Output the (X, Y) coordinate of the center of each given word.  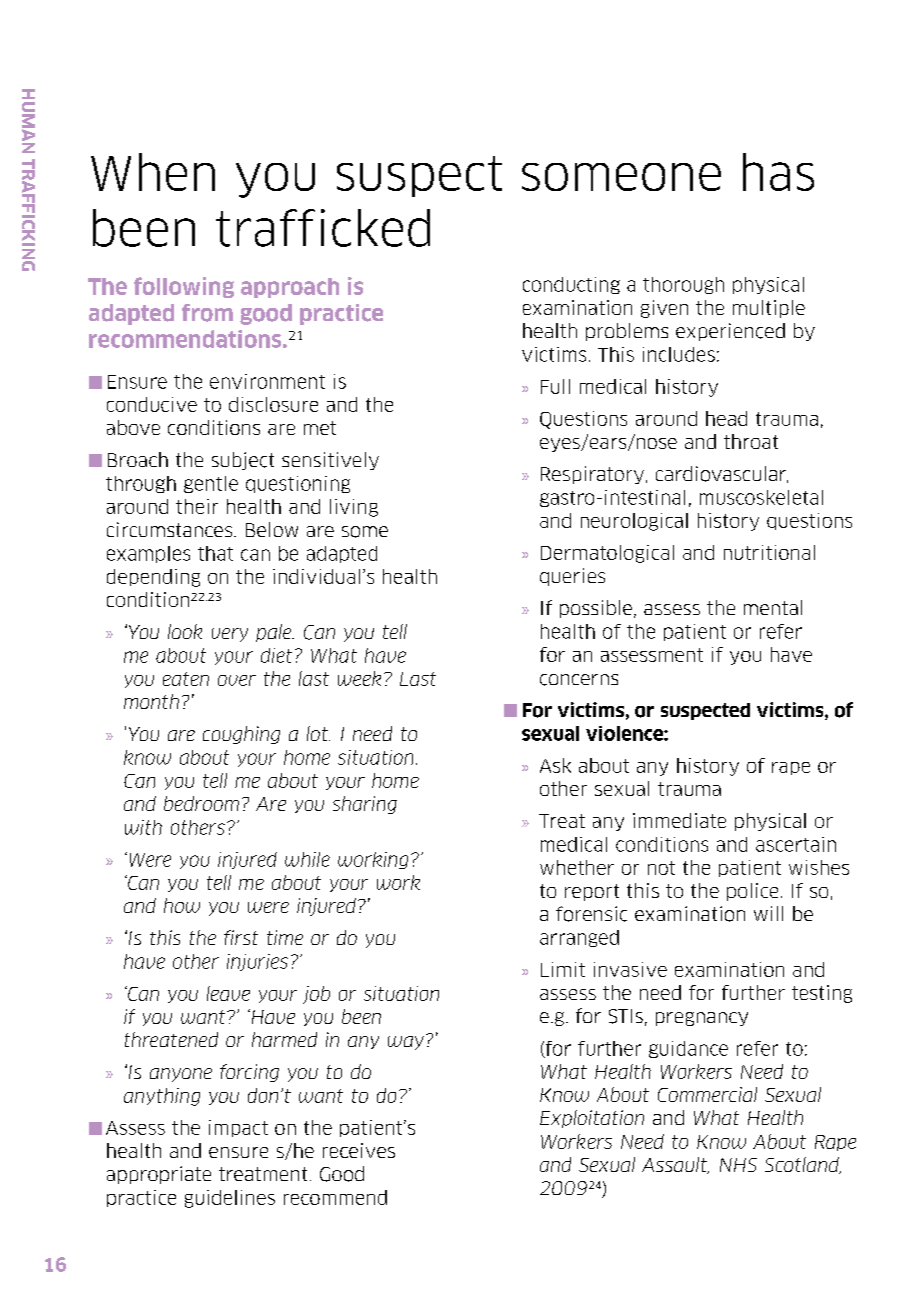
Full (555, 386)
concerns (579, 680)
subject (243, 461)
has (778, 172)
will (768, 913)
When (153, 172)
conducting (571, 285)
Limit (563, 969)
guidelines (230, 1199)
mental (773, 607)
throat (751, 441)
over (237, 680)
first (241, 937)
